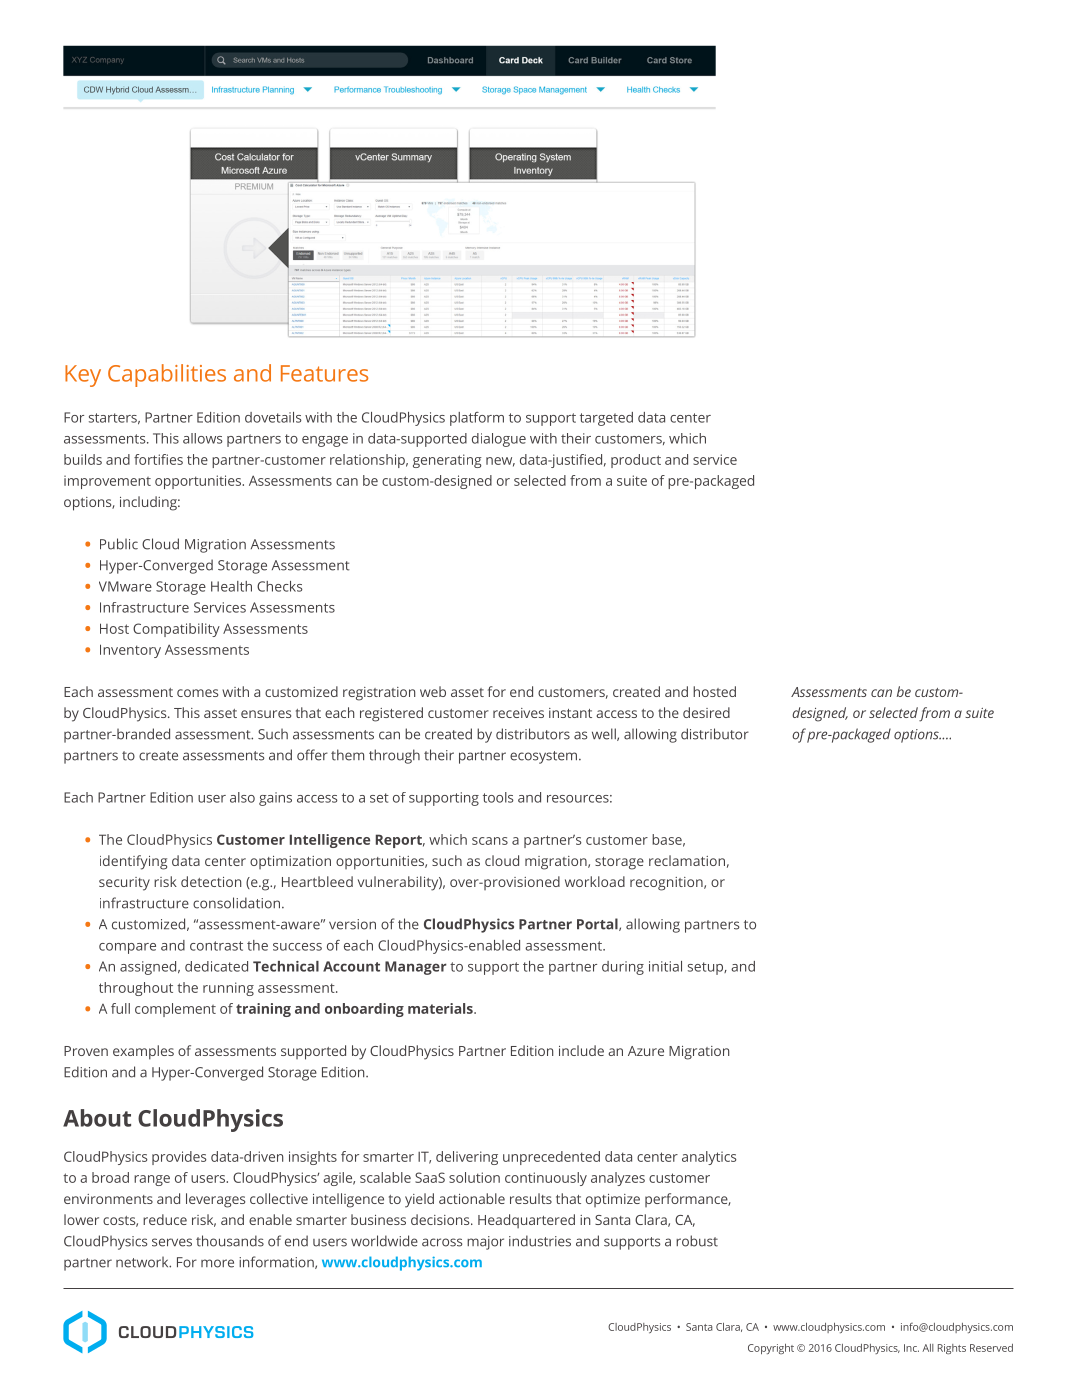 The image size is (1077, 1394). What do you see at coordinates (211, 881) in the screenshot?
I see `detection` at bounding box center [211, 881].
